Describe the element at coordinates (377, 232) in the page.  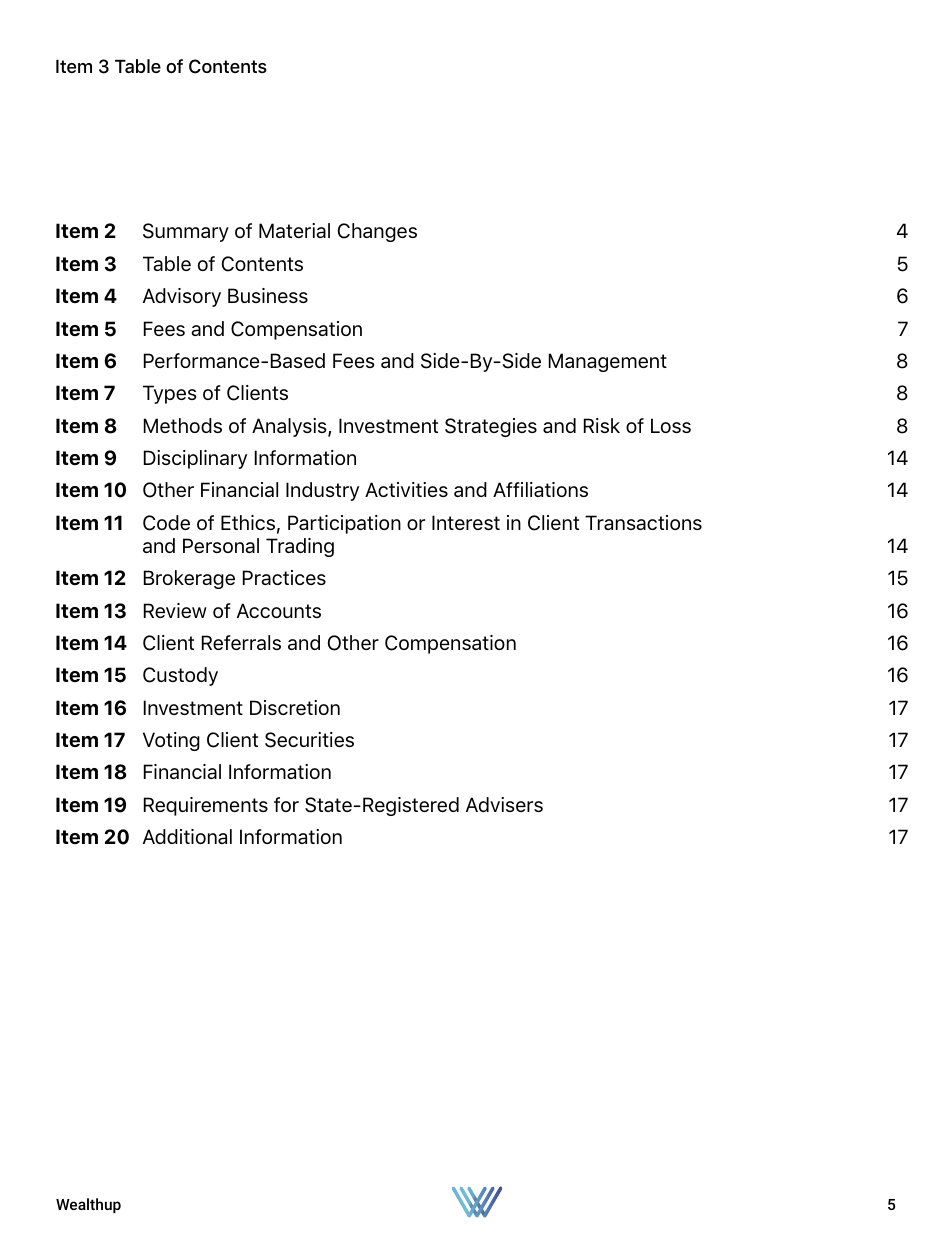
I see `Changes` at that location.
